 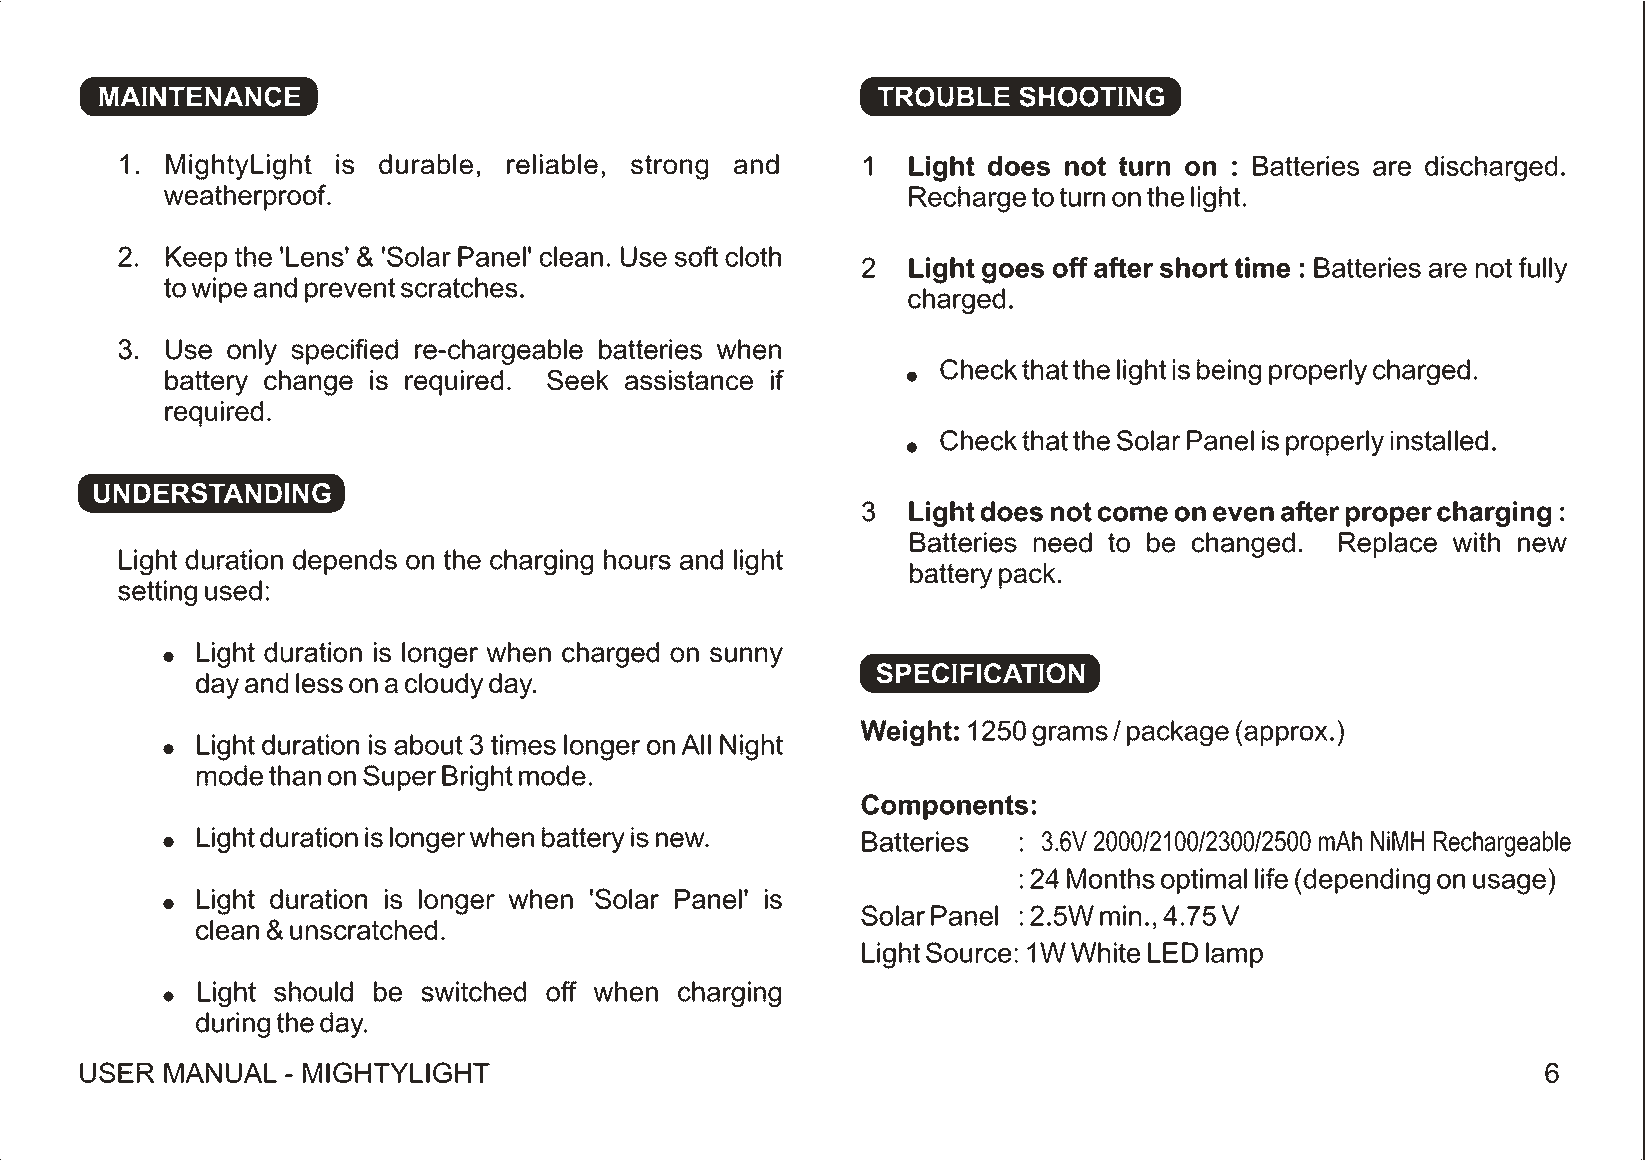 What do you see at coordinates (212, 493) in the page?
I see `UNDERSTANDING` at bounding box center [212, 493].
